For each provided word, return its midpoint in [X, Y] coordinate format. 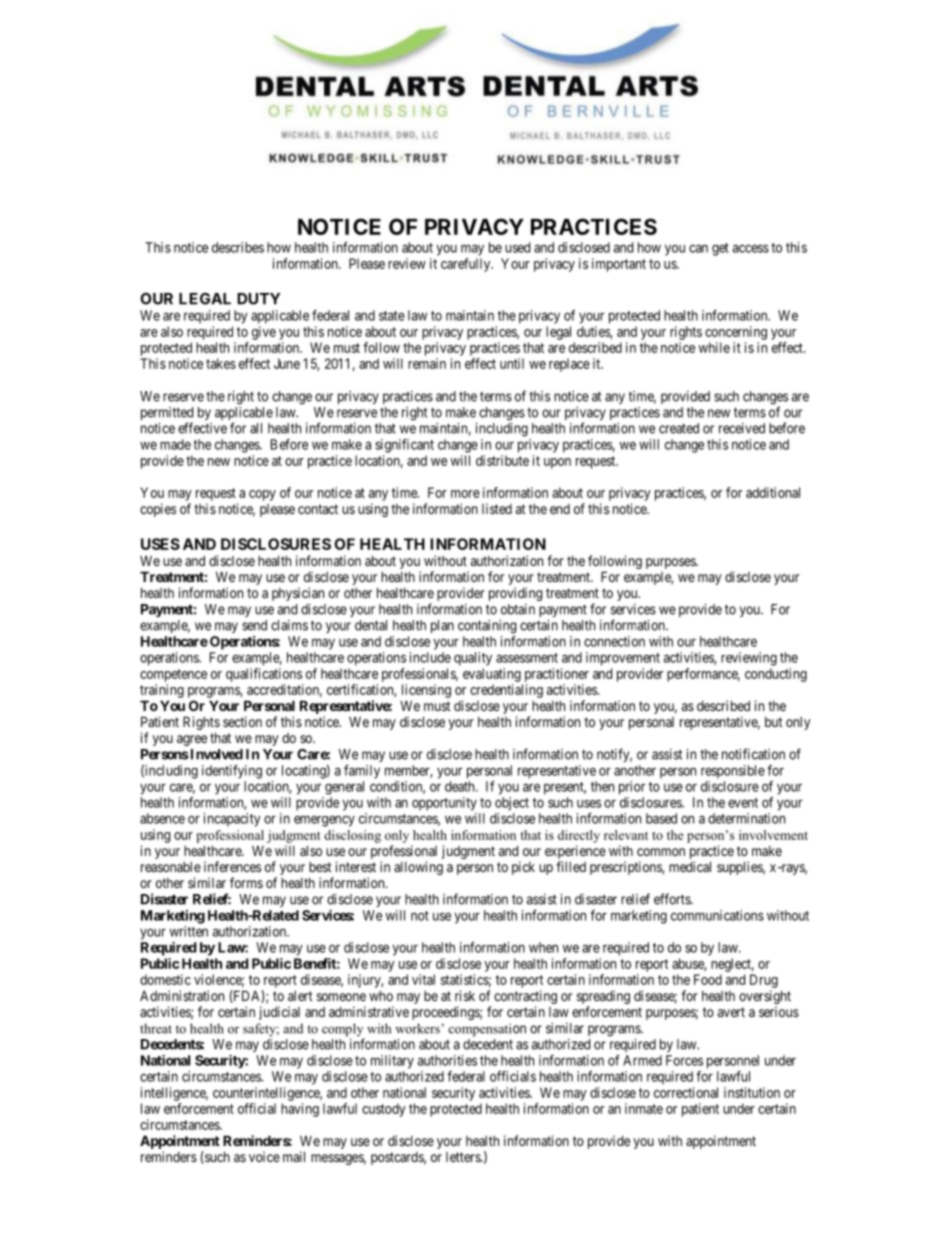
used [517, 247]
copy [262, 495]
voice [264, 1156]
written [189, 931]
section [242, 721]
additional [773, 492]
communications [717, 915]
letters [464, 1157]
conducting [776, 675]
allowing [418, 868]
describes [238, 247]
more [465, 494]
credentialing [506, 691]
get [720, 249]
